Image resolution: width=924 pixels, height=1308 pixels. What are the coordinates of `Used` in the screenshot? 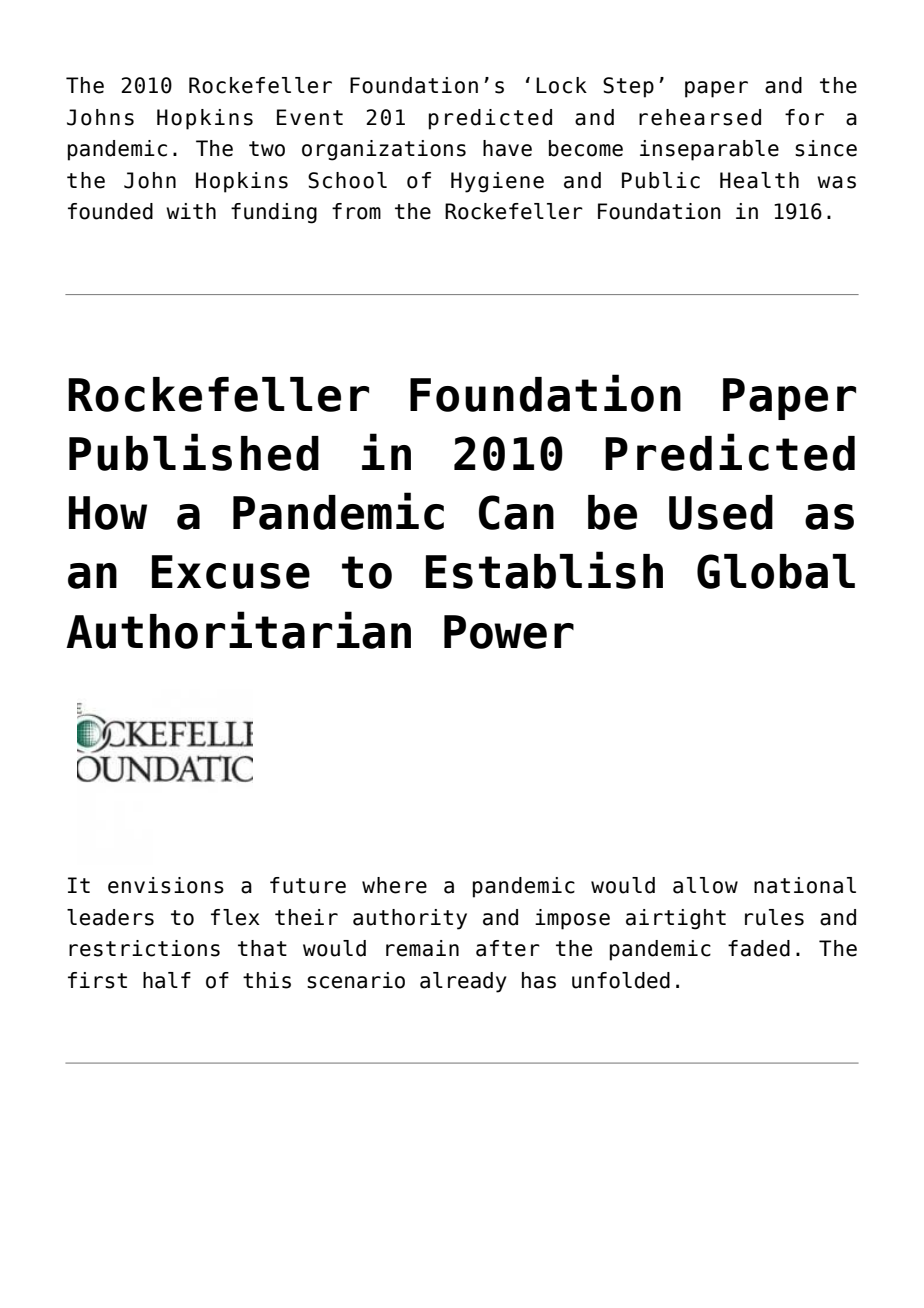 It's located at (721, 512).
